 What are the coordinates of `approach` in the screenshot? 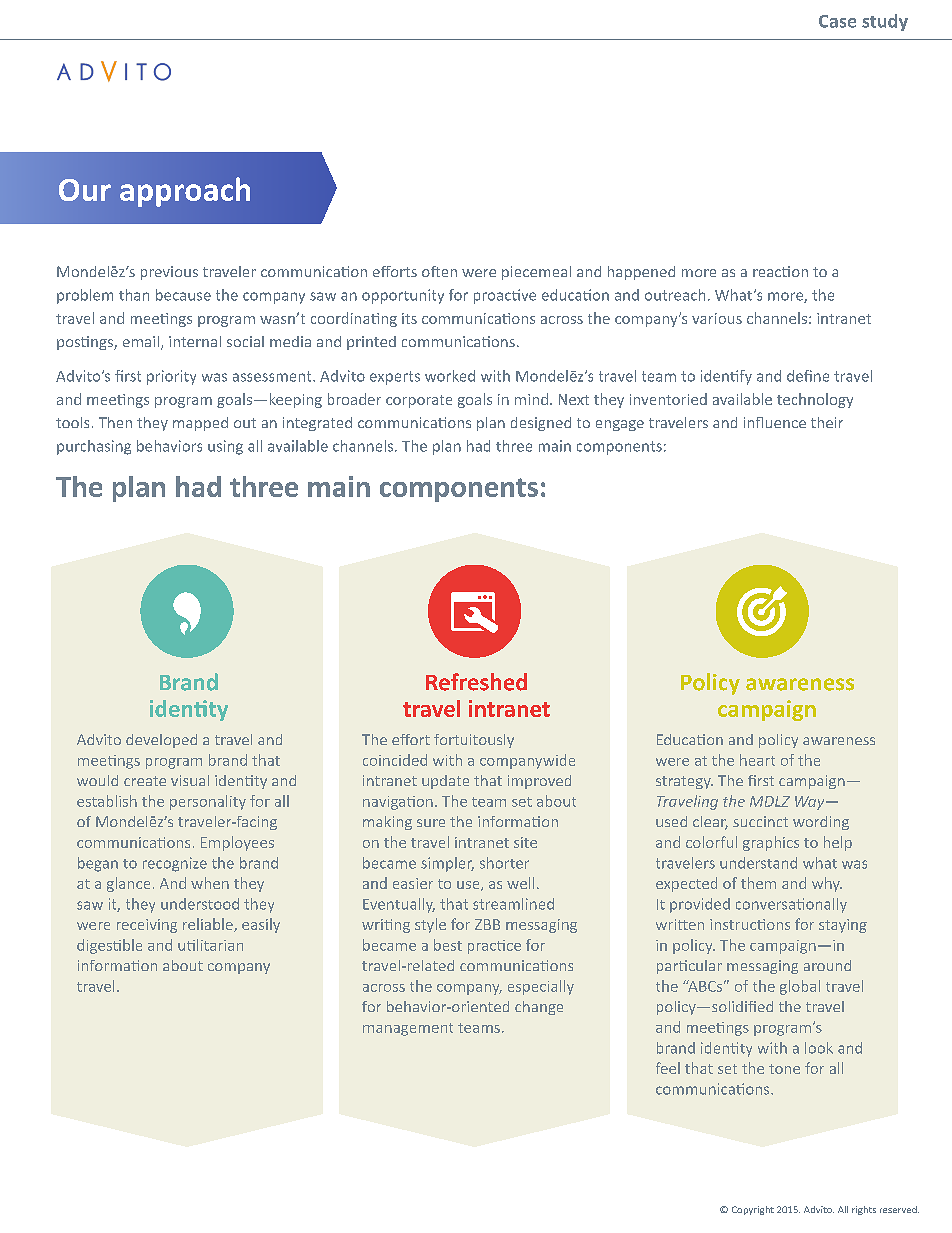 It's located at (185, 192).
